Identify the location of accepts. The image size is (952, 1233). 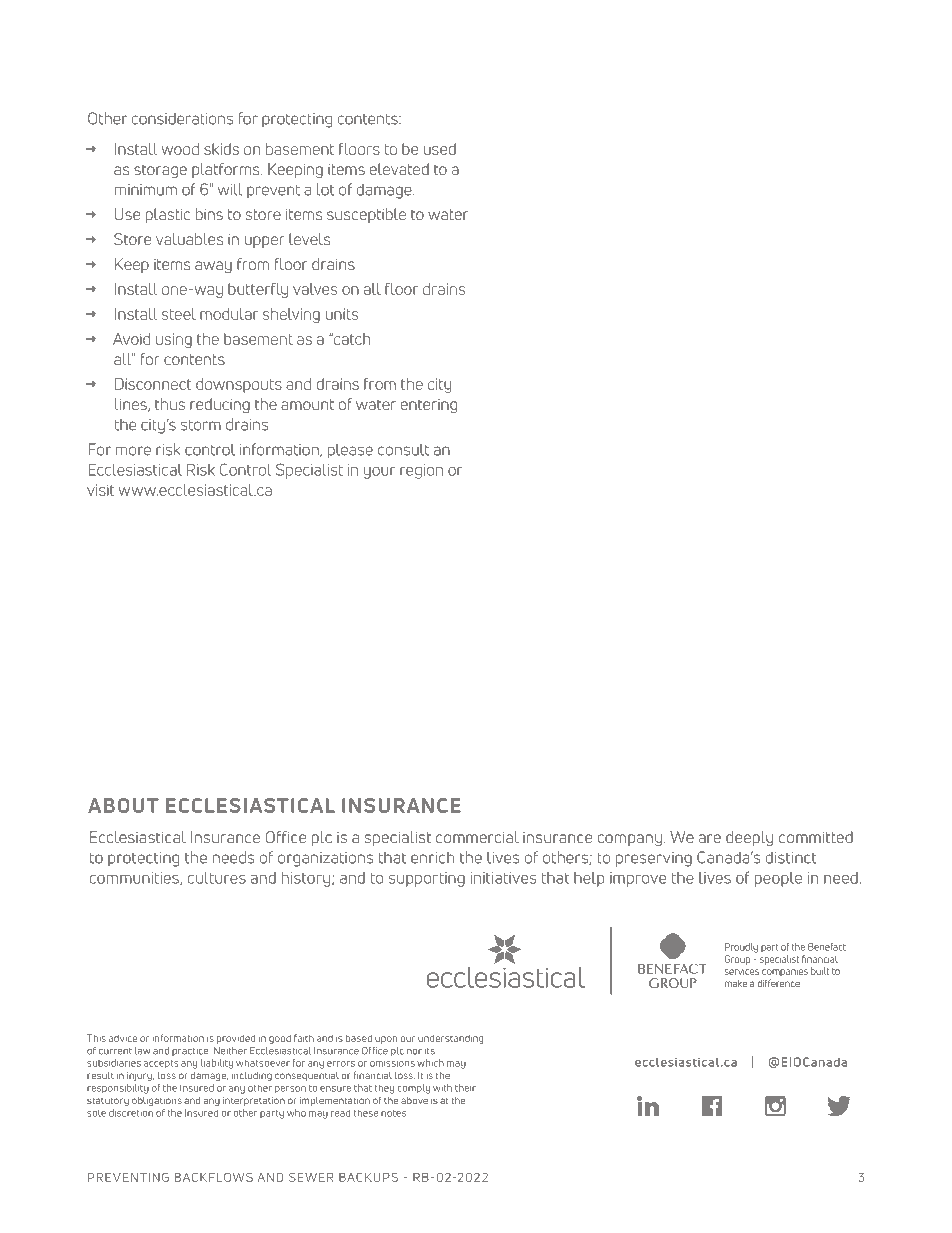
(161, 1064).
